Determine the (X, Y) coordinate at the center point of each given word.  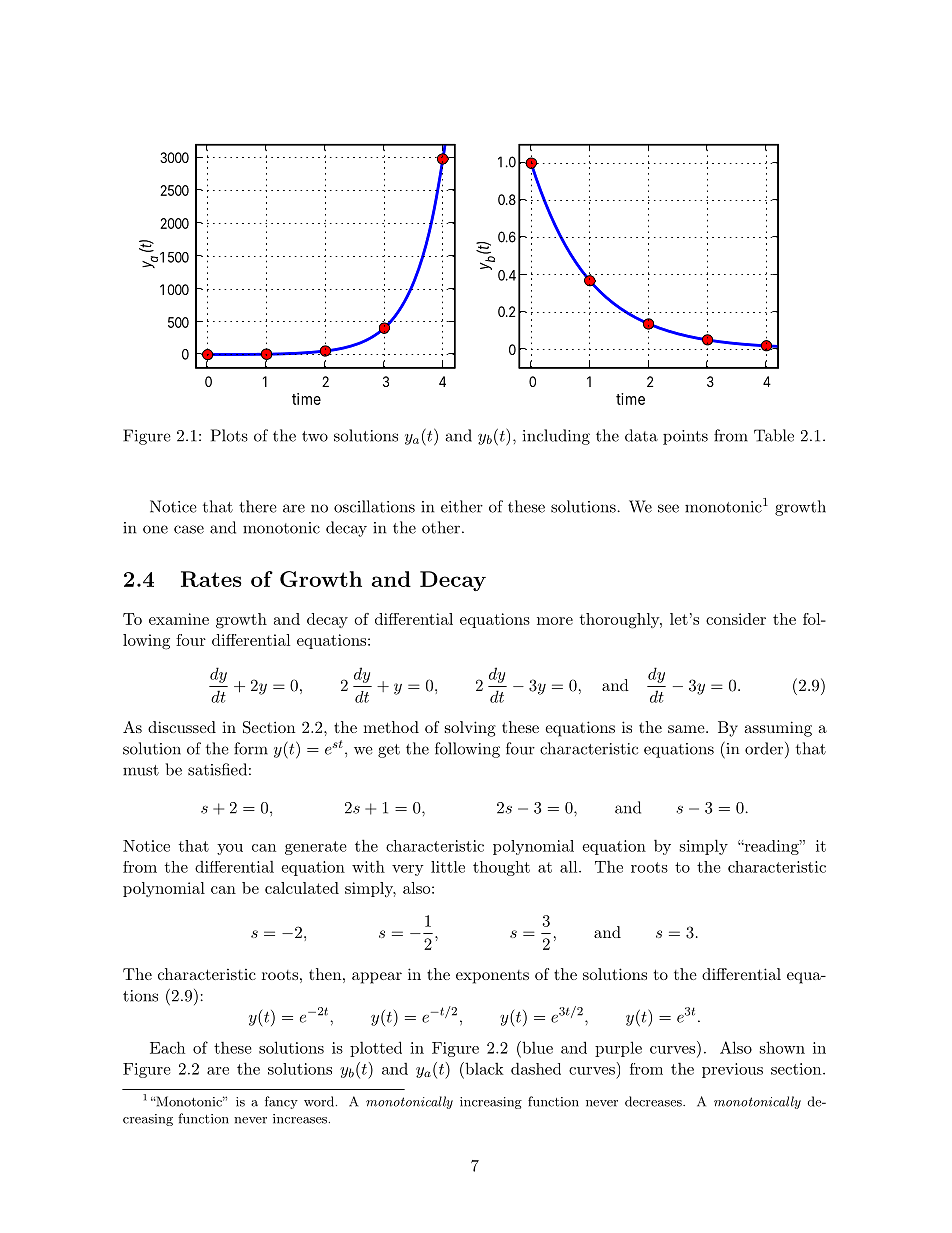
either (462, 506)
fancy (281, 1102)
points (685, 437)
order (765, 748)
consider (736, 619)
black (483, 1068)
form (251, 748)
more (555, 621)
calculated (302, 888)
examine (179, 619)
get (389, 751)
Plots (229, 435)
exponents (492, 977)
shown (782, 1047)
